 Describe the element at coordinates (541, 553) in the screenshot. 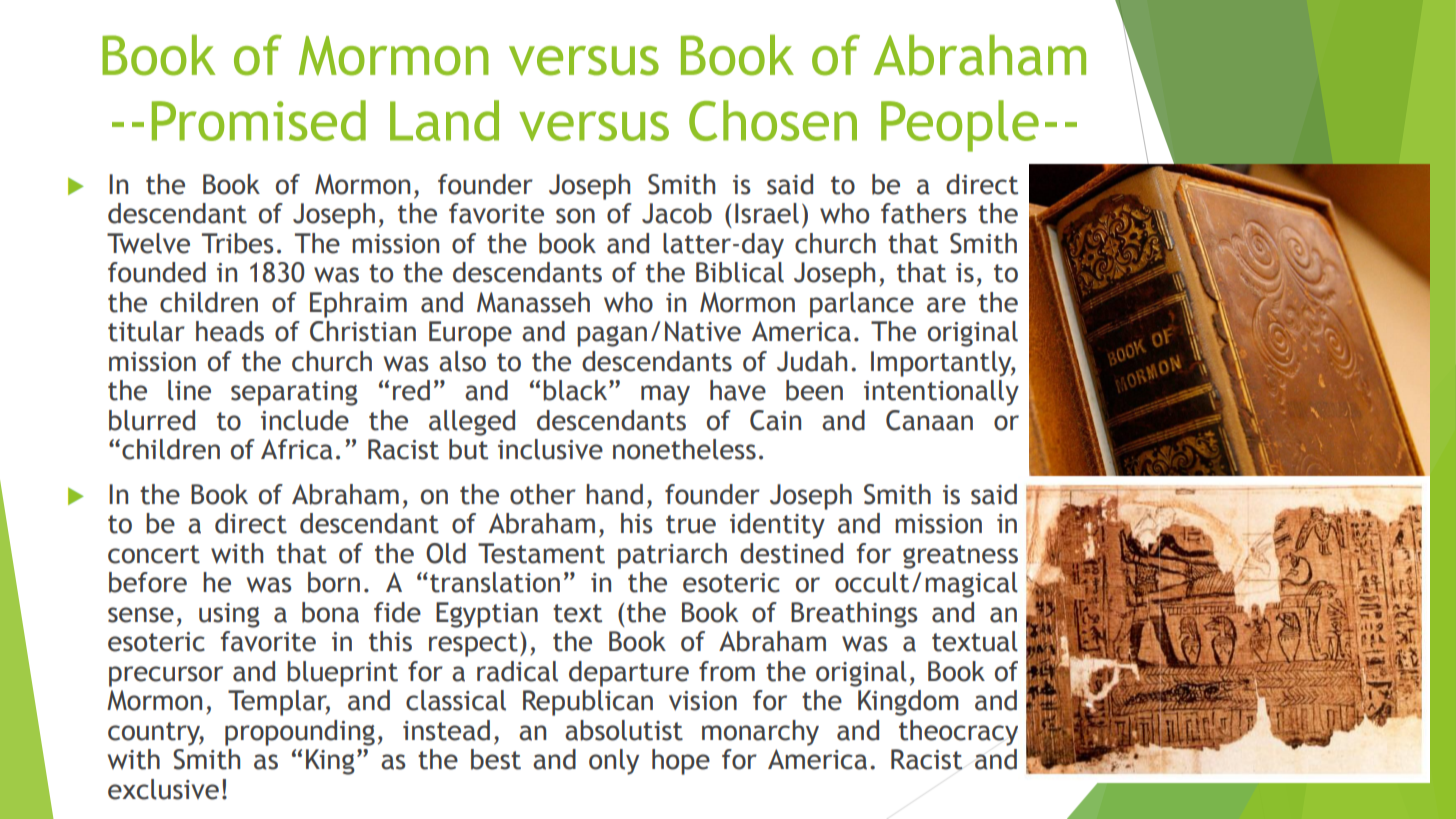

I see `Testament` at that location.
